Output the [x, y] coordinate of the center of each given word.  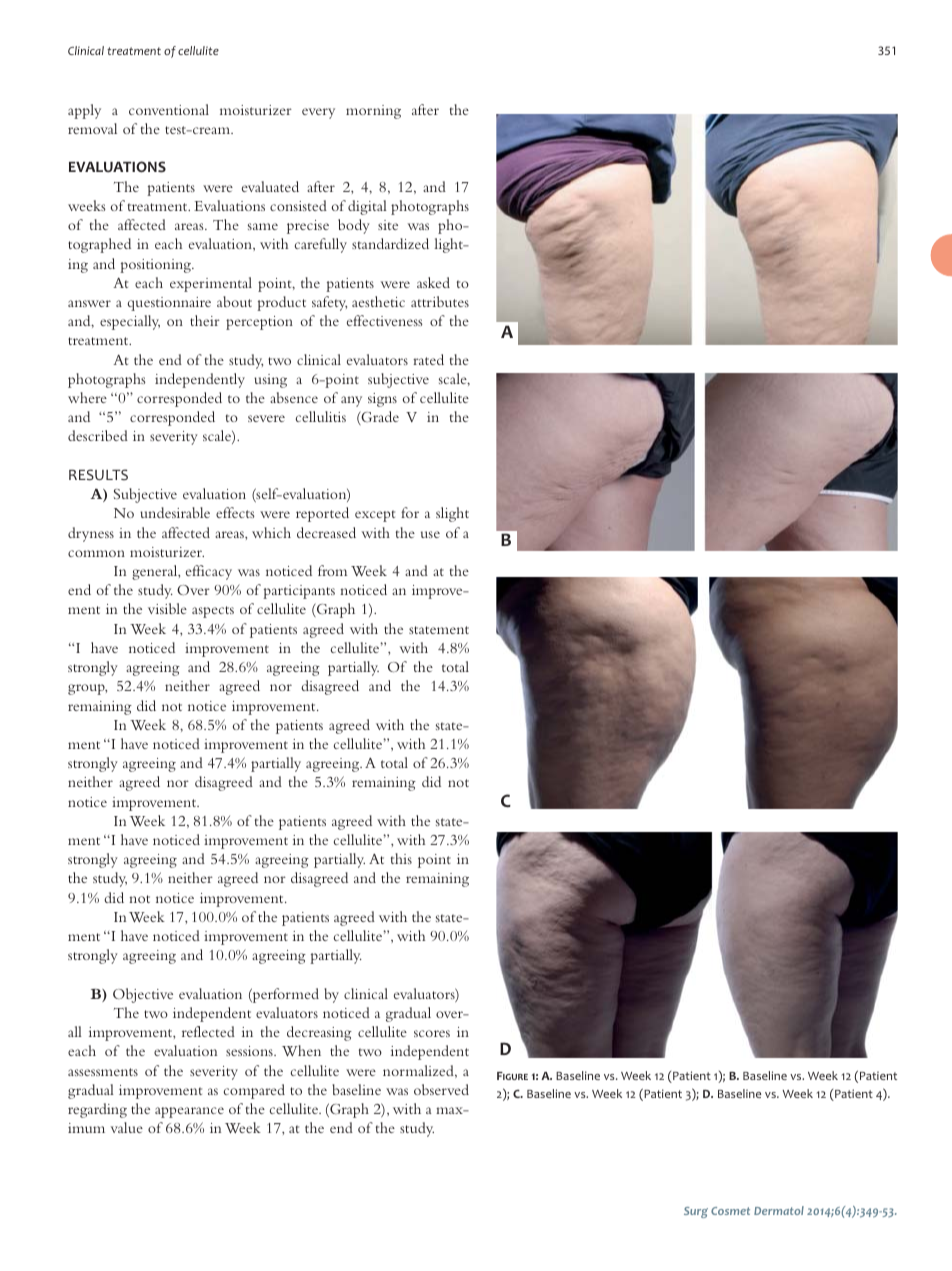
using [270, 381]
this [401, 858]
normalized [419, 1071]
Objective [143, 995]
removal [92, 128]
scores [432, 1033]
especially [130, 322]
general [156, 572]
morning [373, 112]
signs [382, 400]
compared [254, 1091]
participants [299, 592]
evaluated [270, 186]
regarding [97, 1110]
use [430, 534]
